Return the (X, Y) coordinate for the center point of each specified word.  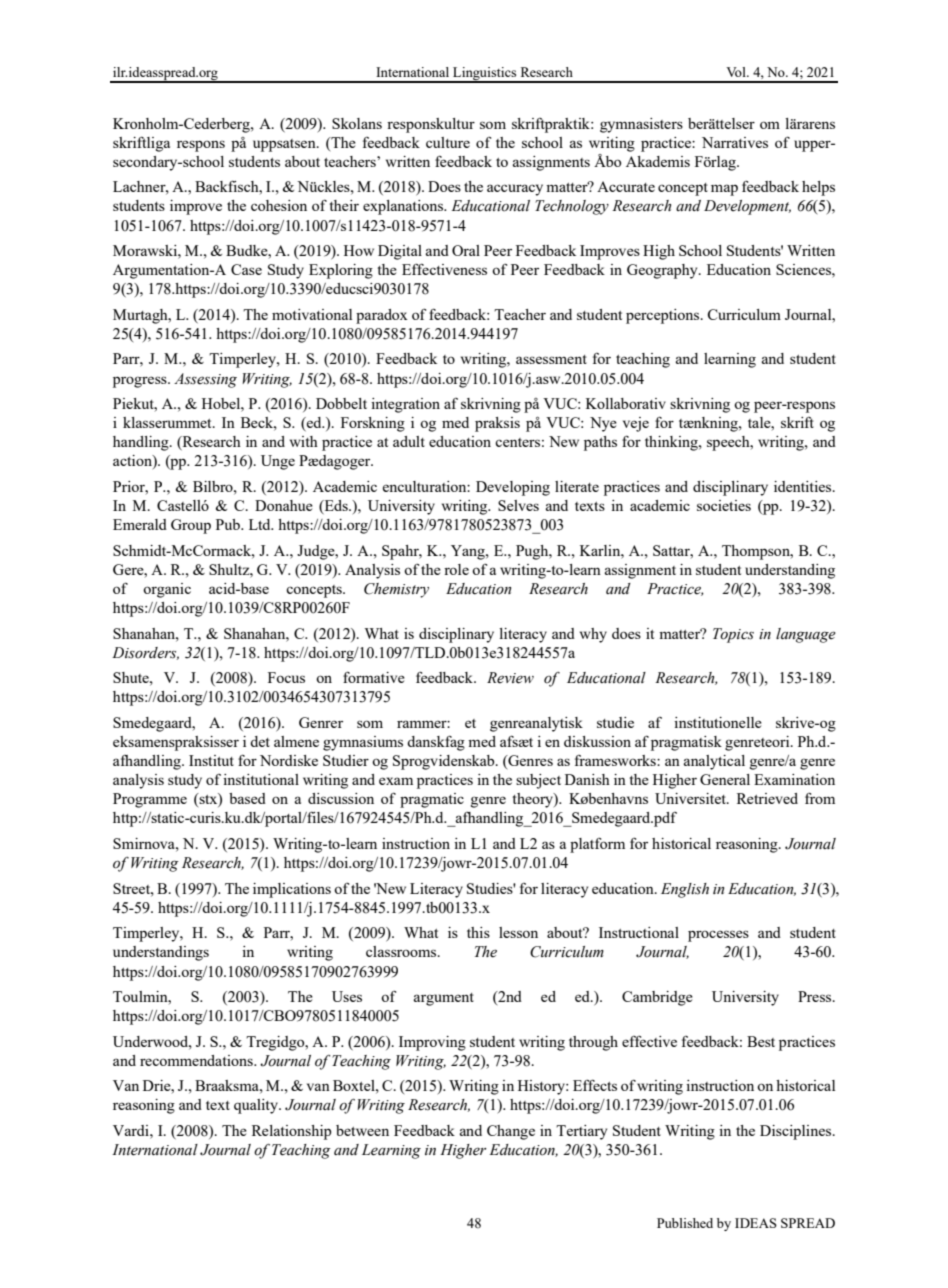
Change (511, 1132)
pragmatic (432, 800)
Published (685, 1223)
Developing (513, 488)
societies (724, 505)
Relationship (292, 1132)
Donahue (284, 505)
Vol (737, 72)
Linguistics (485, 75)
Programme (150, 800)
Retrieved (767, 798)
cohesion (279, 205)
